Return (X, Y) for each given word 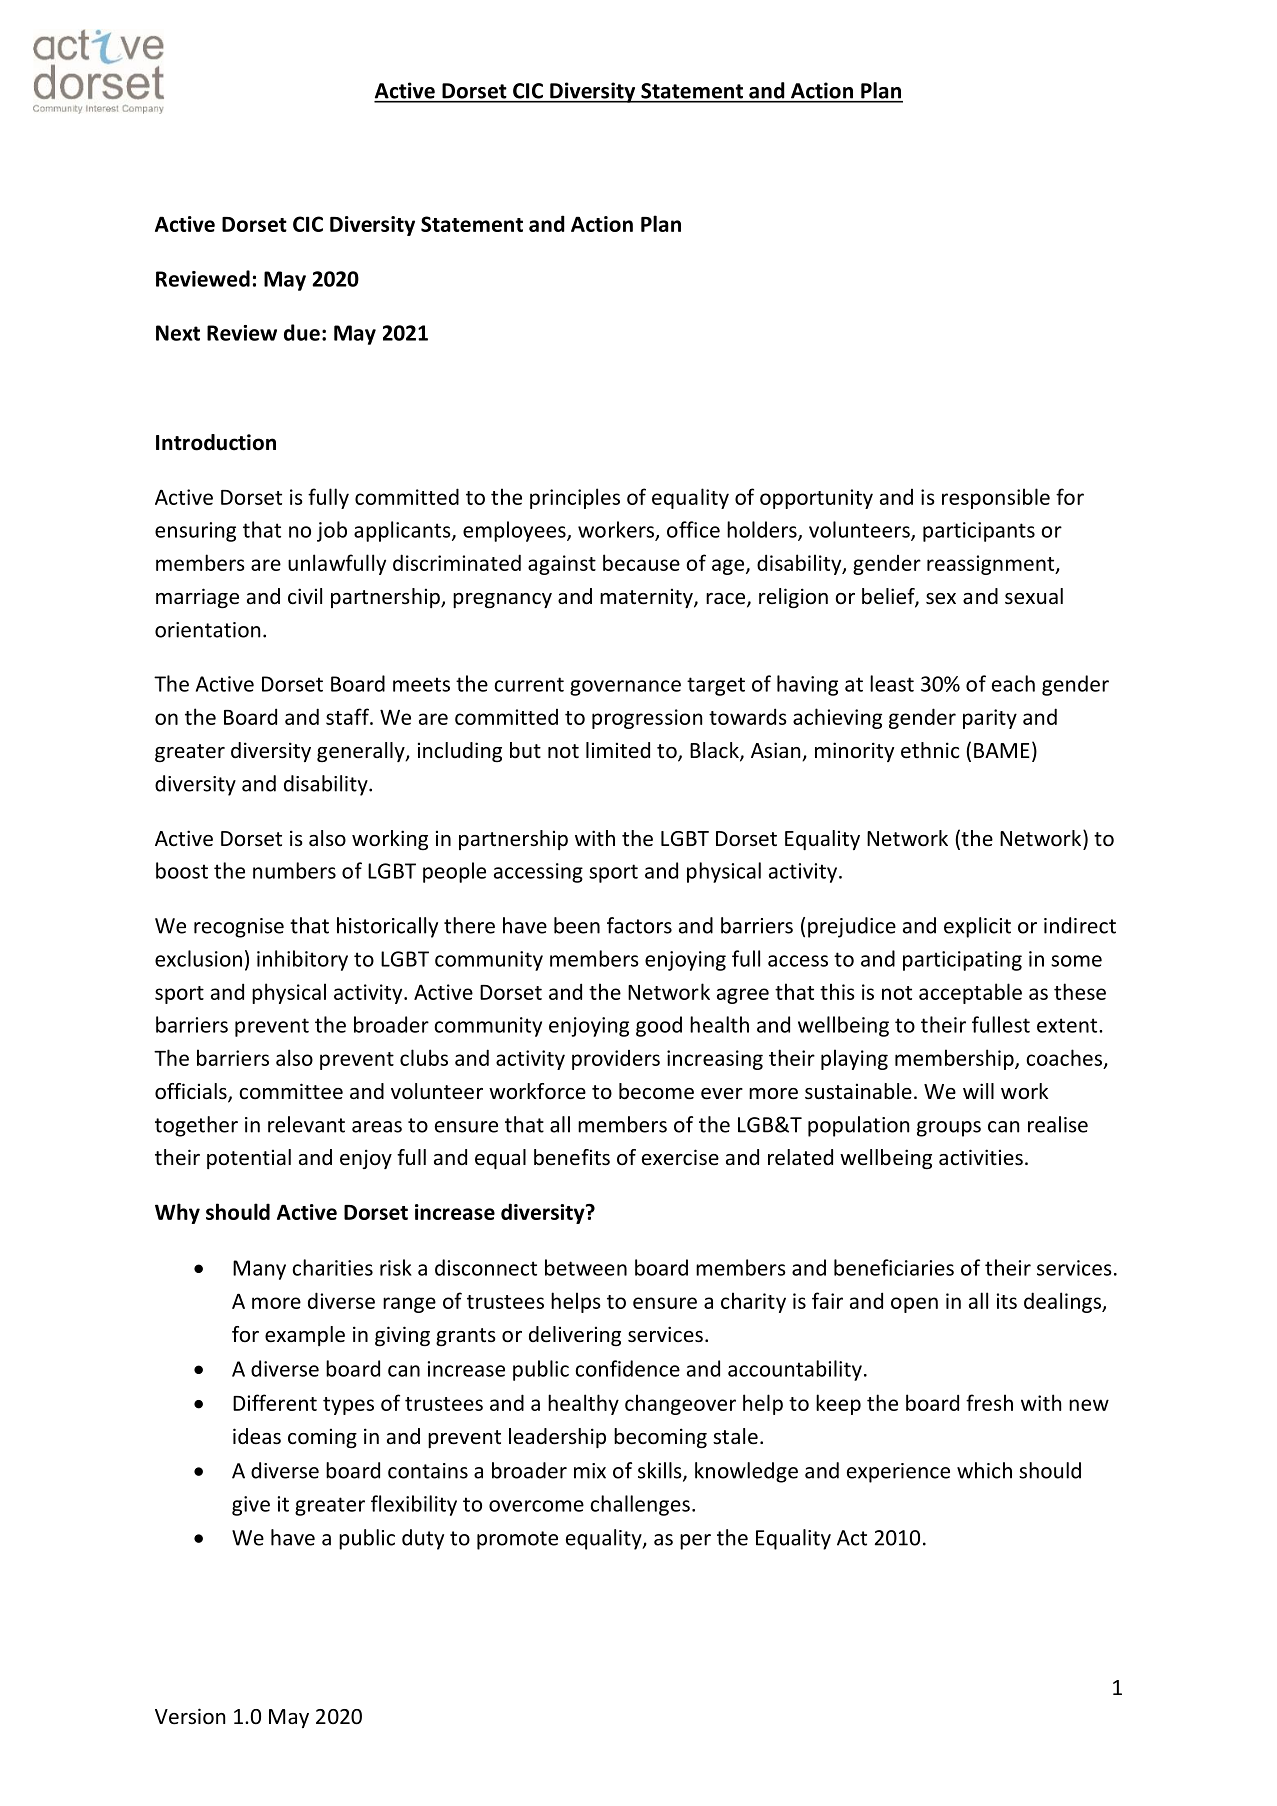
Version (190, 1716)
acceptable (970, 993)
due (302, 332)
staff (348, 716)
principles (575, 498)
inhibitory (302, 960)
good (659, 1026)
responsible (996, 498)
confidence (627, 1368)
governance (625, 688)
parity (990, 719)
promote (517, 1540)
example (305, 1336)
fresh (989, 1402)
